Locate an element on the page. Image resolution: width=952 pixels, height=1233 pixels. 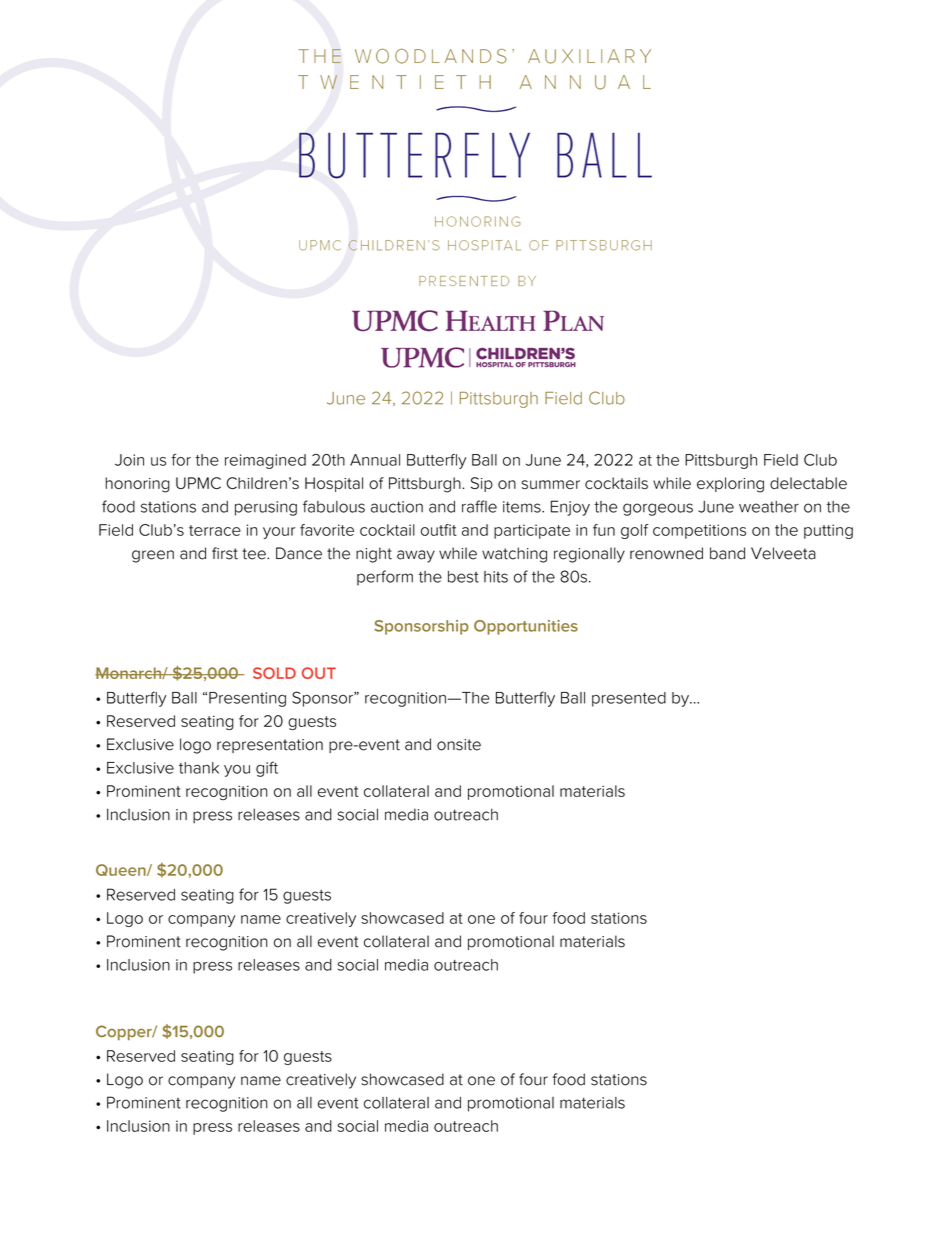
Opportunities is located at coordinates (526, 627).
